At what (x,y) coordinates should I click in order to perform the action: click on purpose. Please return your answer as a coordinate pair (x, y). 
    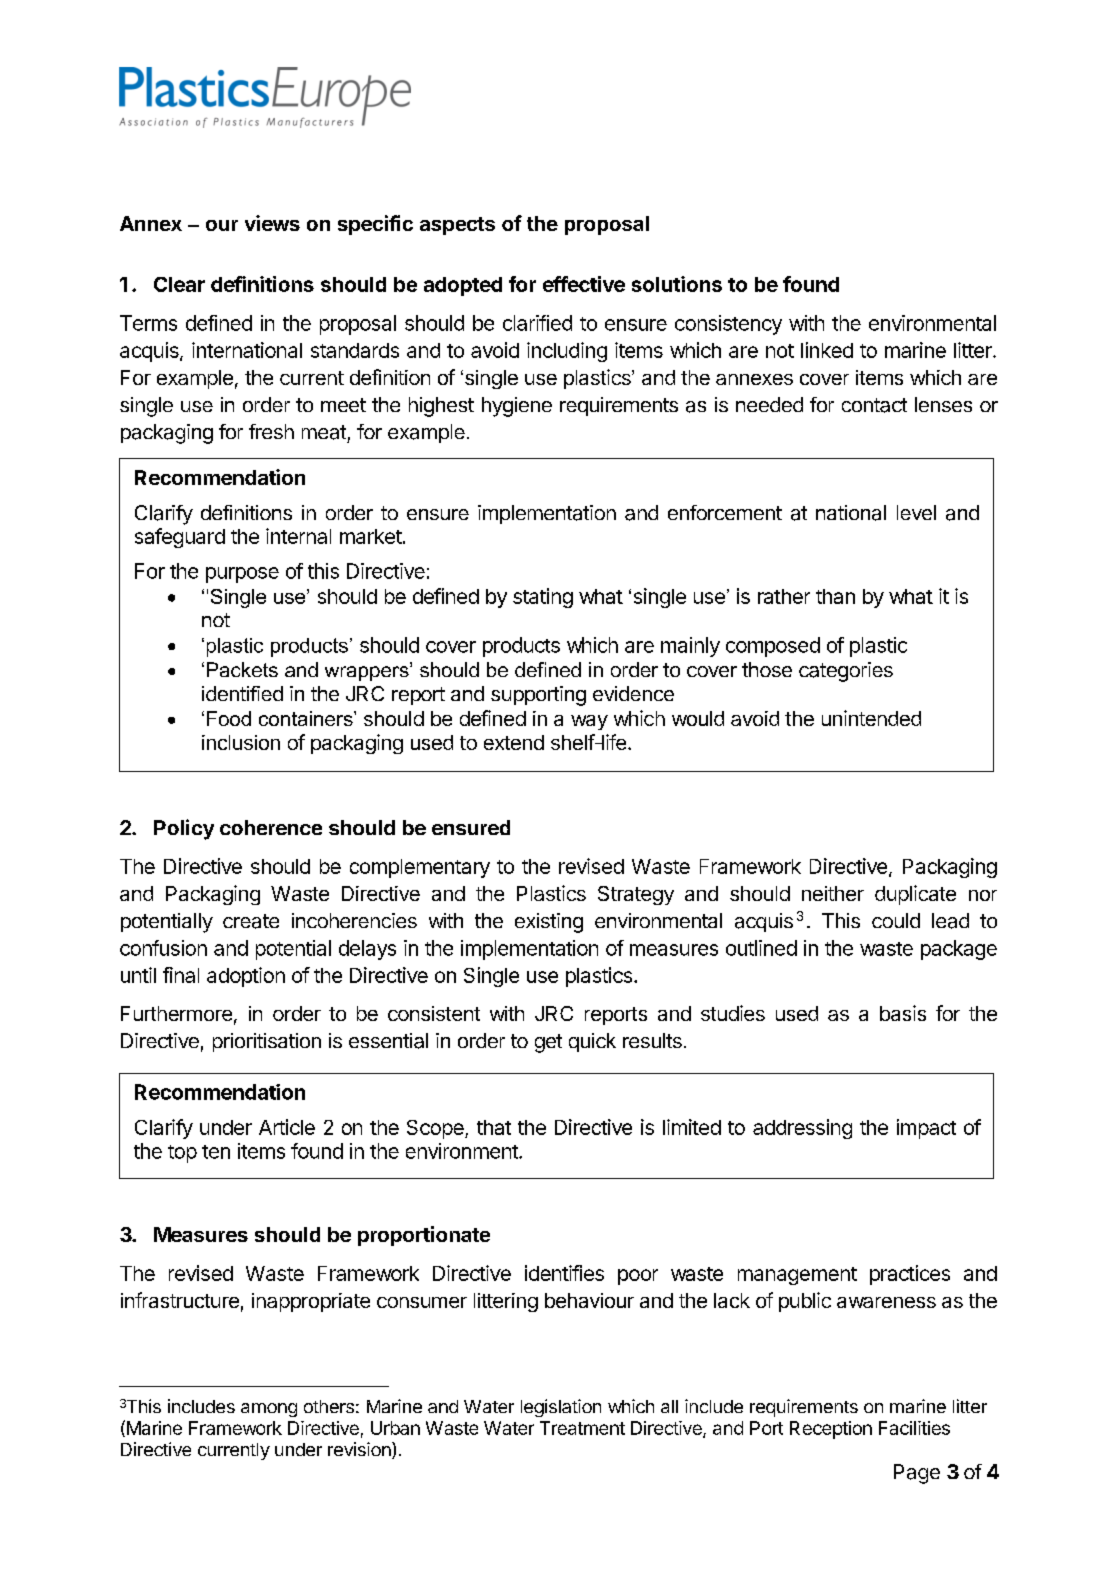
    Looking at the image, I should click on (242, 575).
